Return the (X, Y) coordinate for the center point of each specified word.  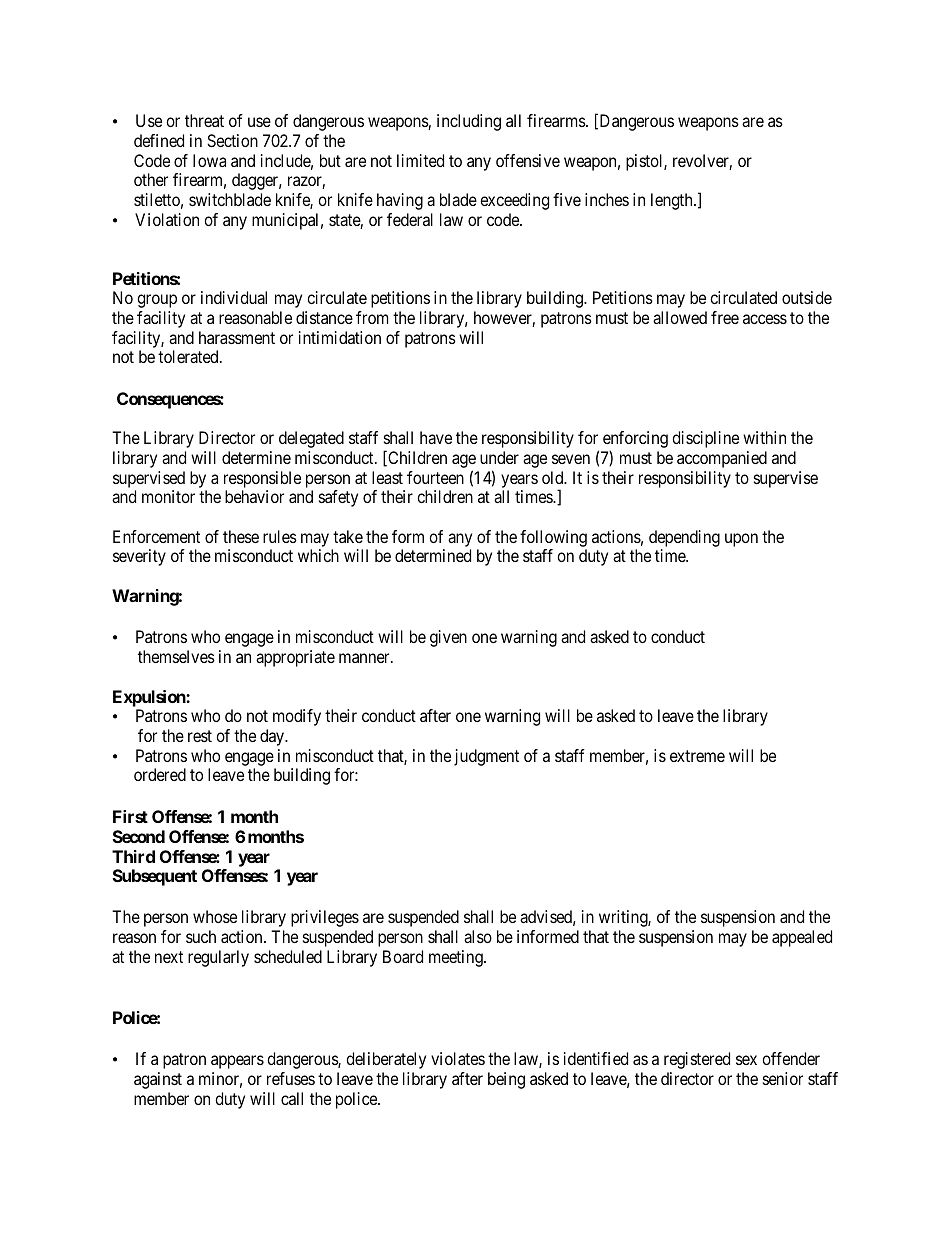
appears (237, 1062)
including (469, 122)
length (673, 201)
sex (746, 1060)
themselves (176, 656)
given (448, 638)
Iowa (209, 160)
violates (458, 1058)
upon (741, 540)
